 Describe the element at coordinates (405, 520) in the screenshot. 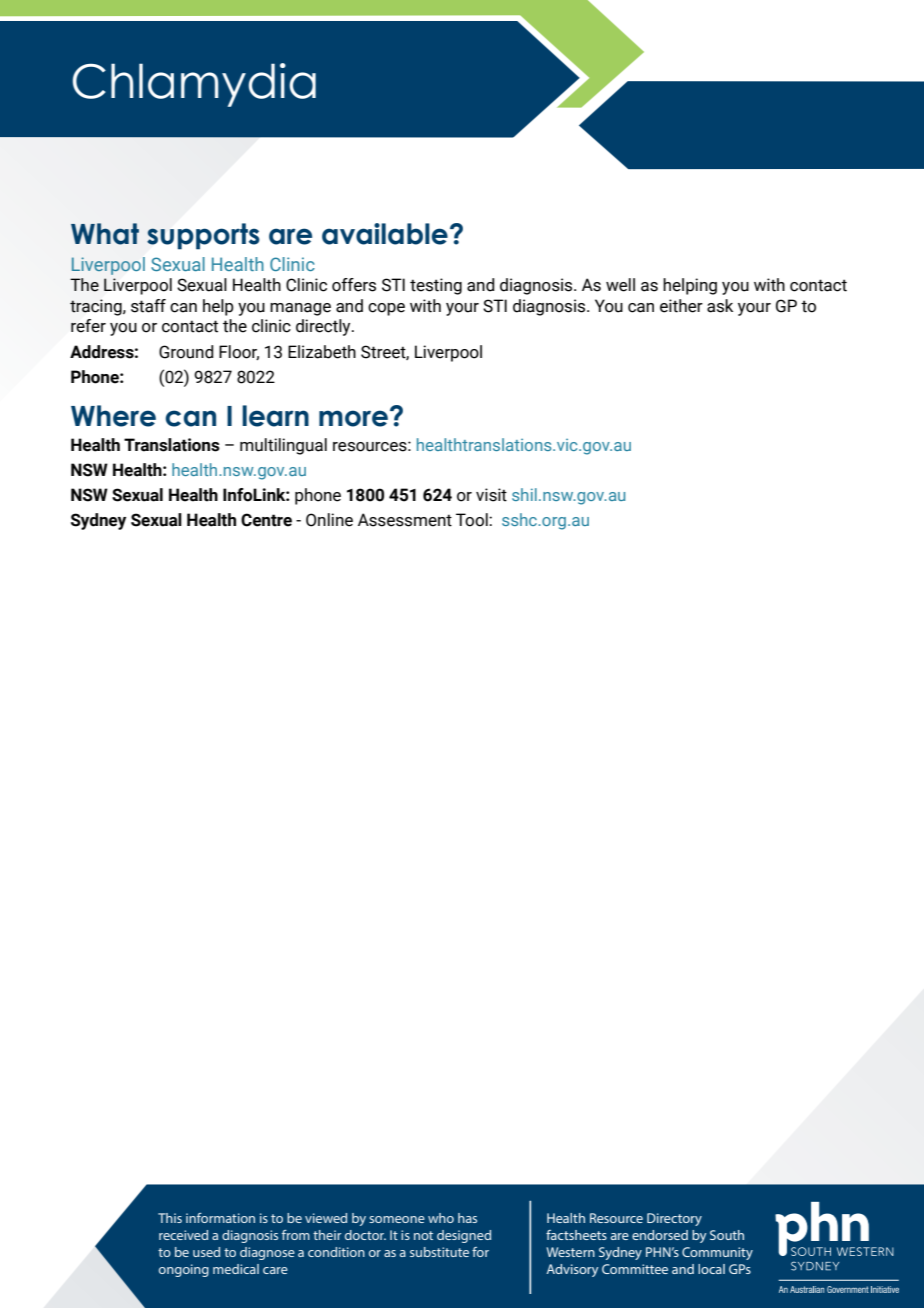

I see `Assessment` at that location.
